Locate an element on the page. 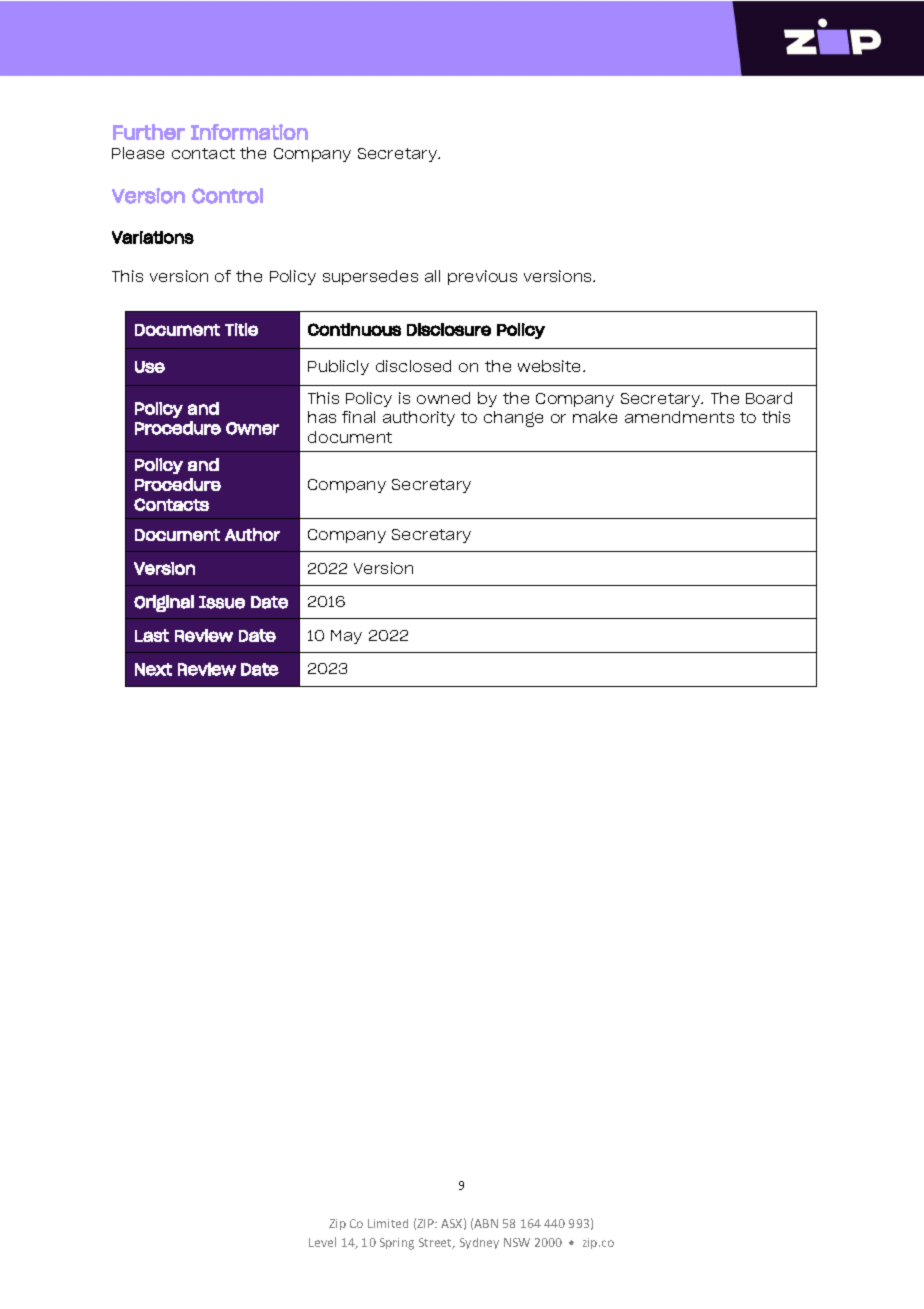 The height and width of the page is (1309, 924). previous is located at coordinates (482, 277).
